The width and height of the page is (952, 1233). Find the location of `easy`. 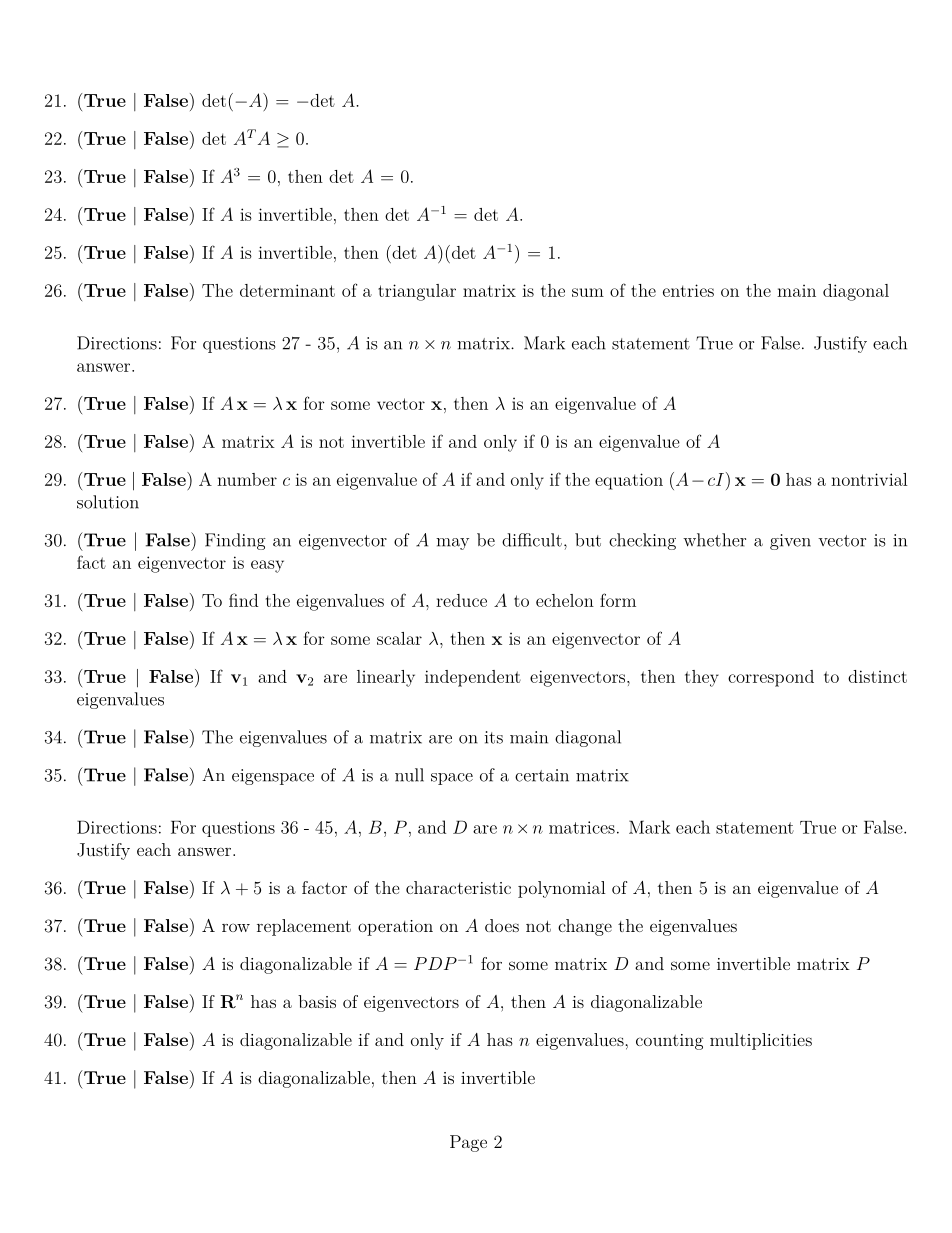

easy is located at coordinates (267, 566).
